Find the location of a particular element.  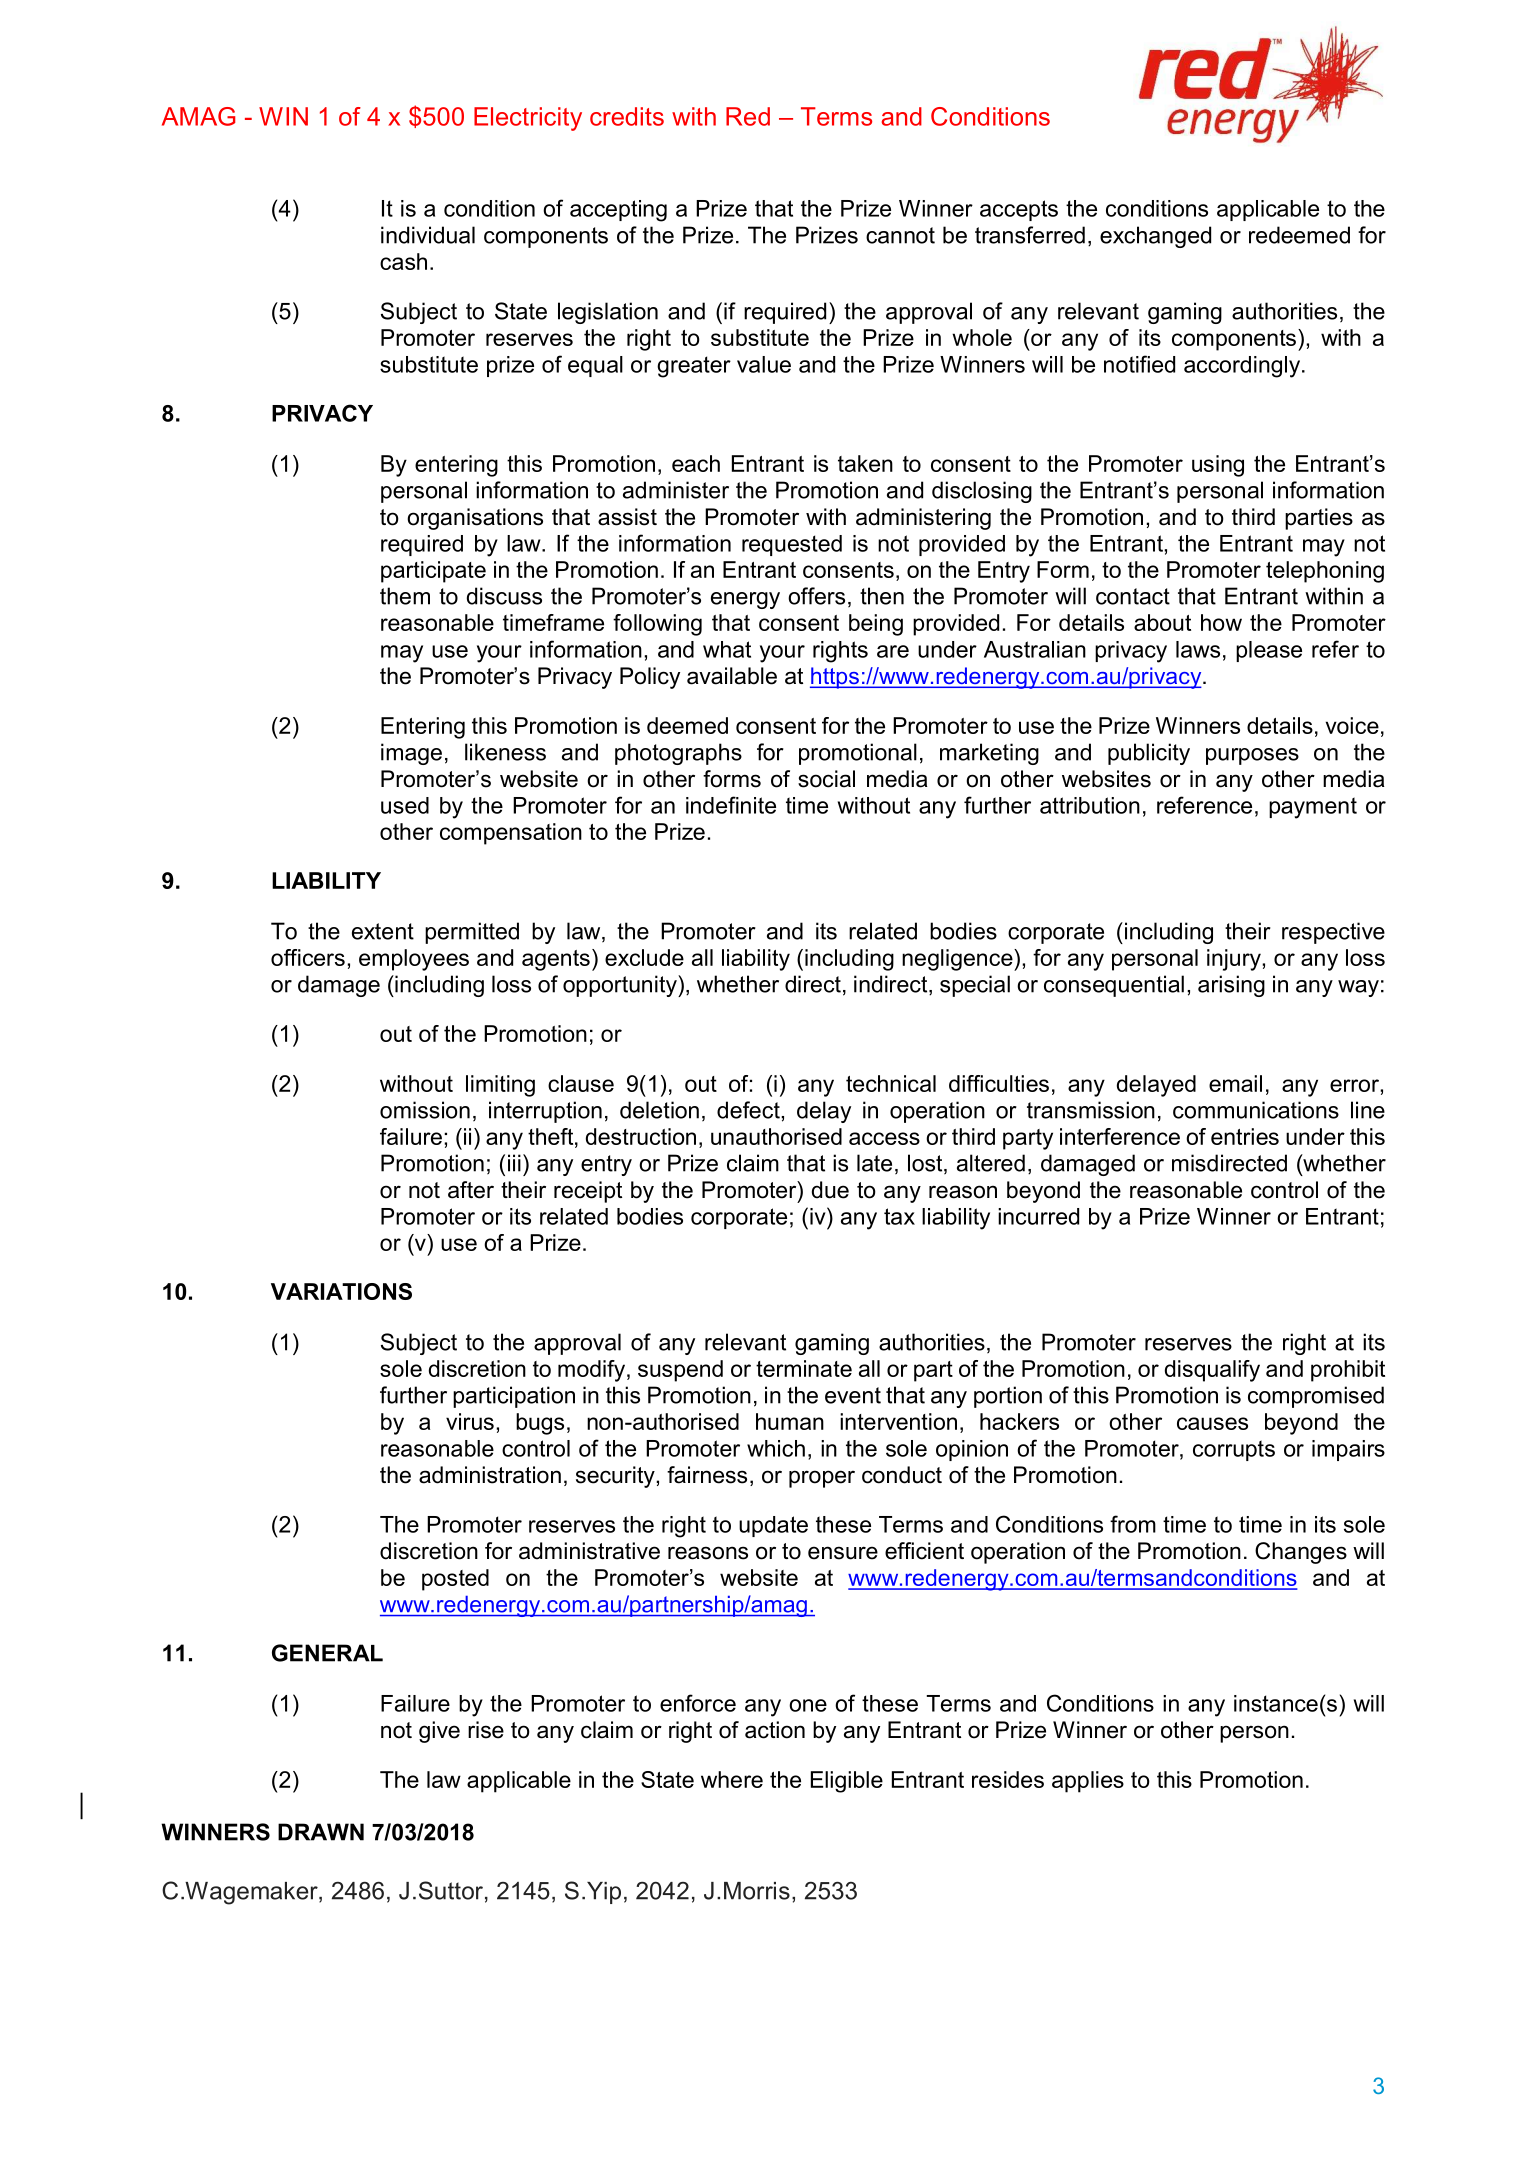

applies is located at coordinates (1088, 1782).
